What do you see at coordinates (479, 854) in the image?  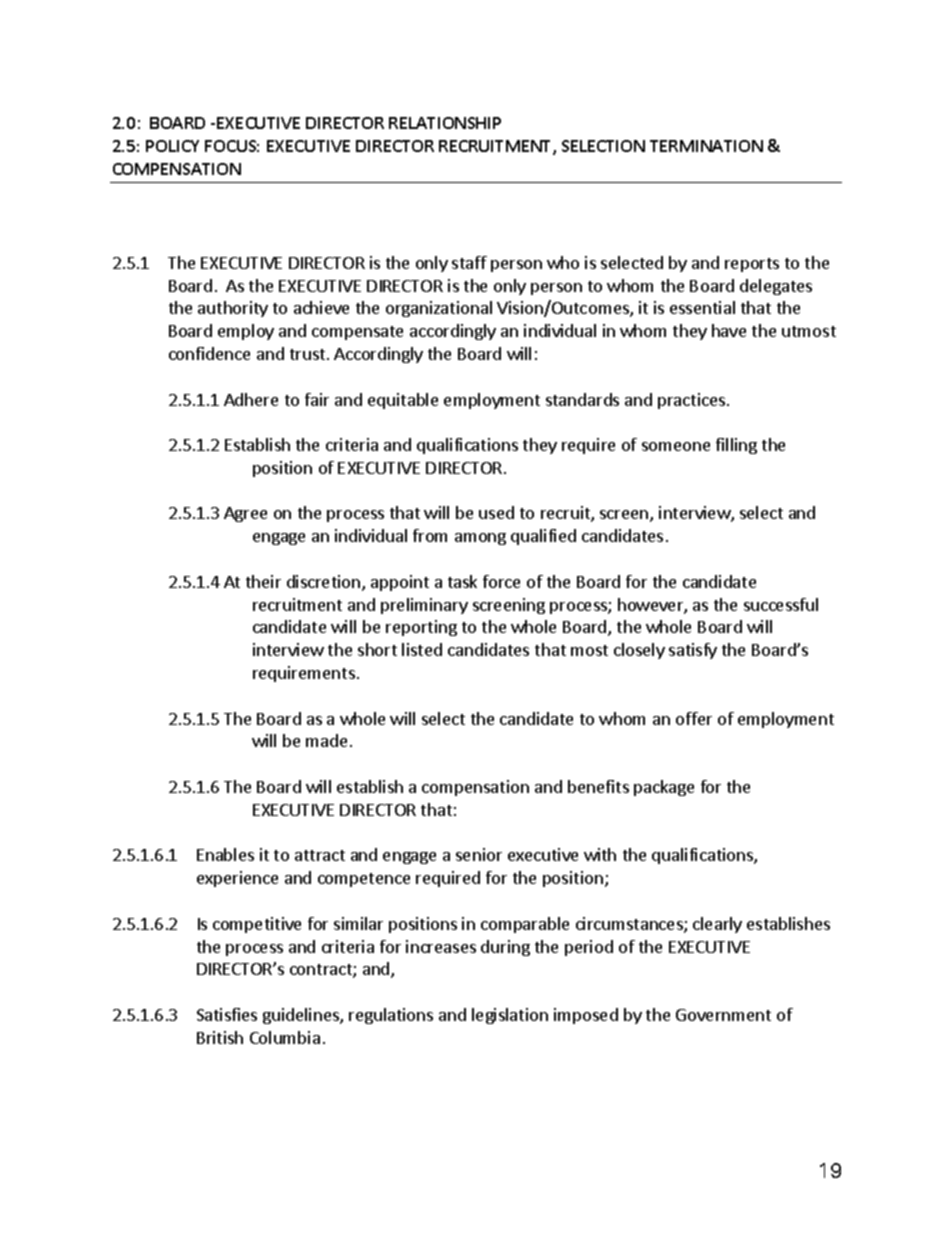 I see `senior` at bounding box center [479, 854].
